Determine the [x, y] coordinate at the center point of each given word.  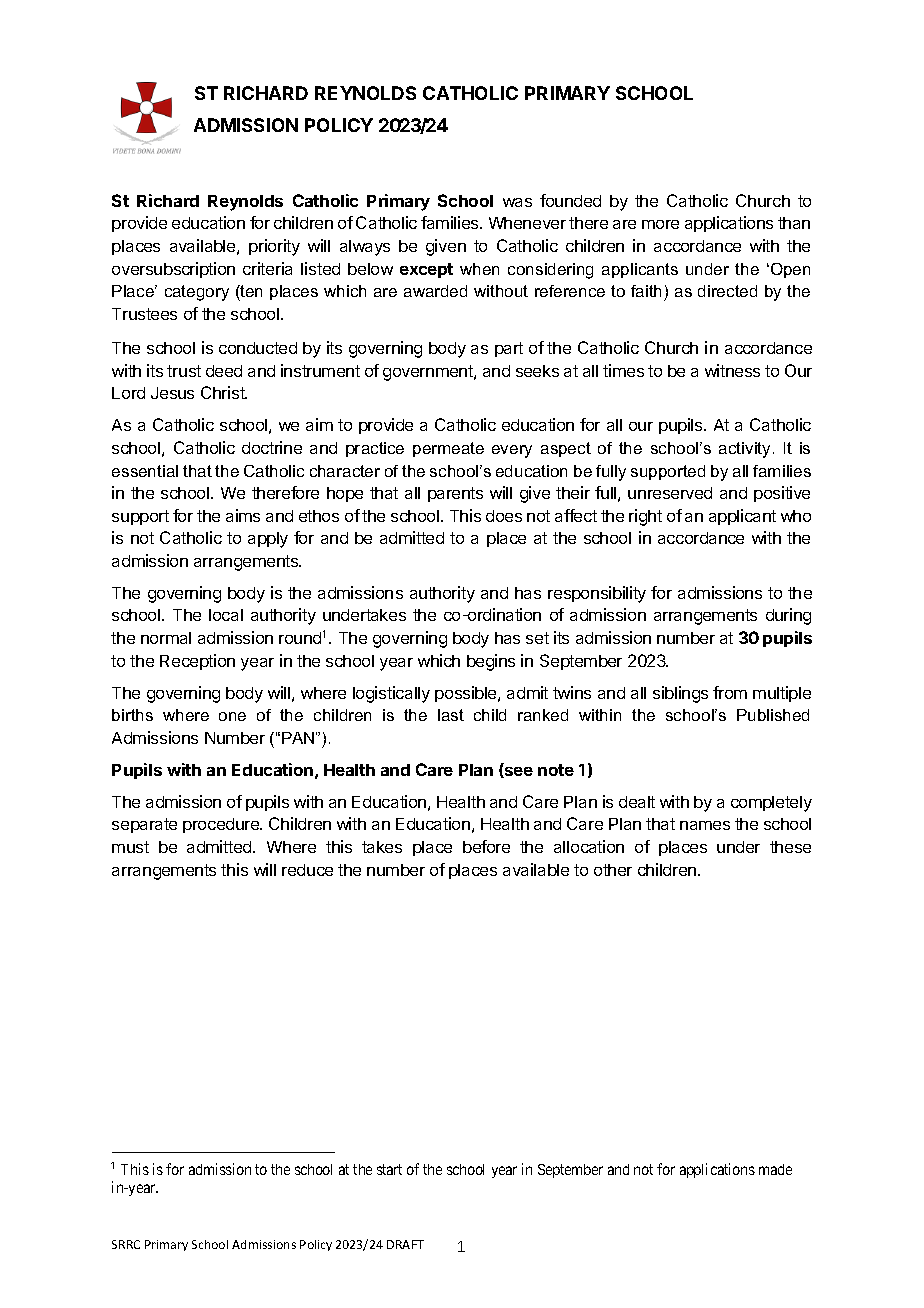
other [613, 870]
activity [744, 450]
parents [455, 494]
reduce [307, 870]
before [486, 846]
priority [274, 247]
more [660, 224]
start [389, 1169]
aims [243, 515]
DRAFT [405, 1244]
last [451, 715]
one [232, 716]
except [426, 270]
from [730, 692]
